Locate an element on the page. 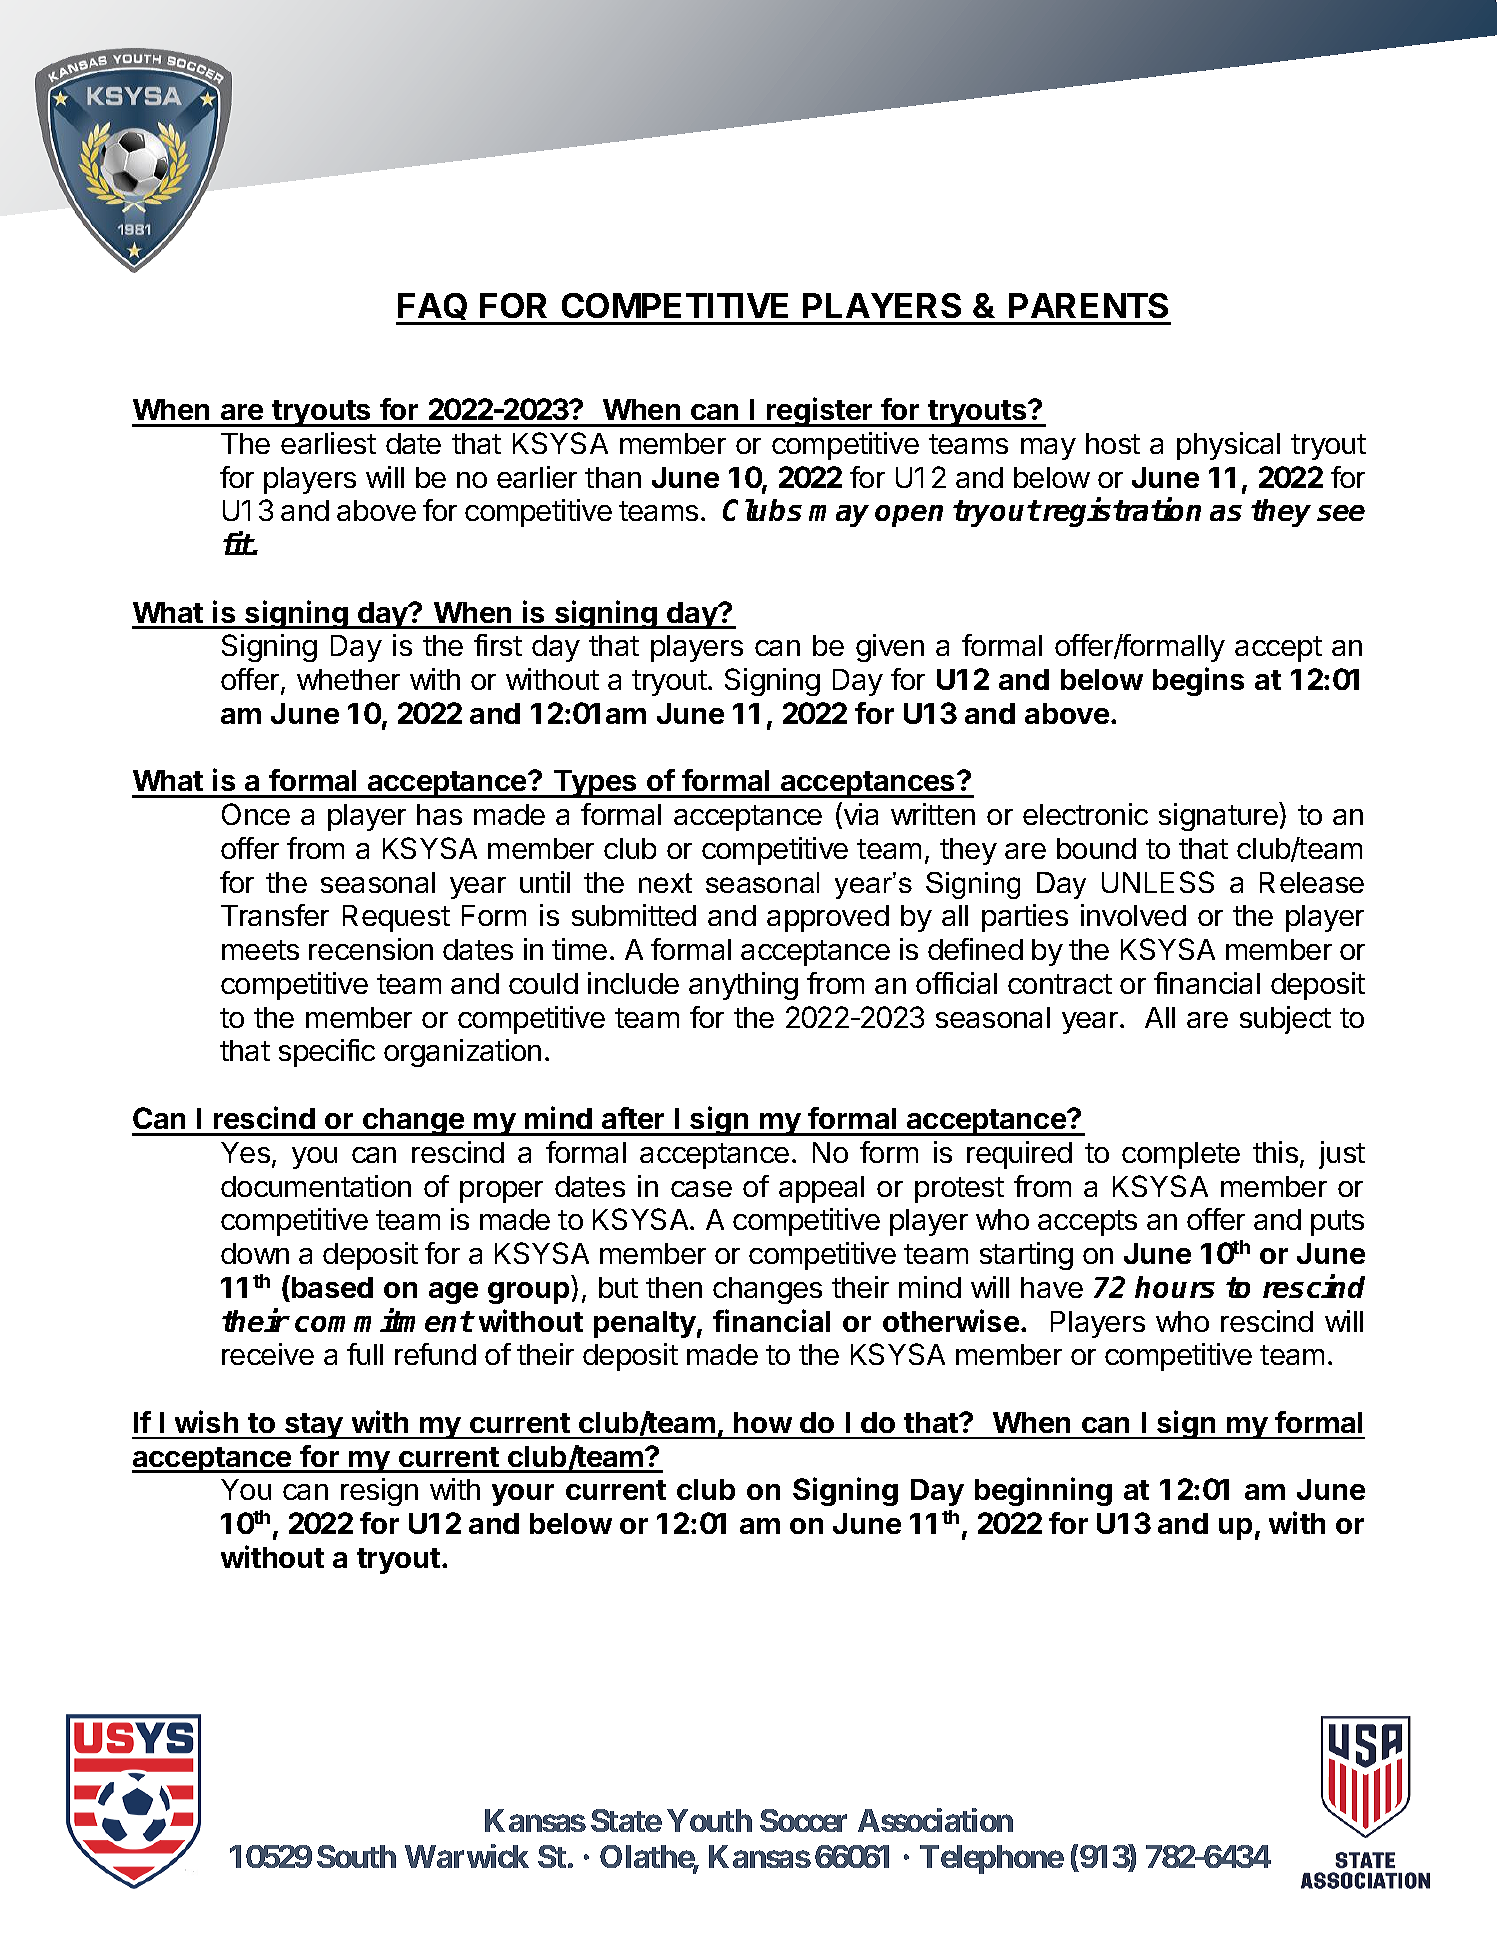 This page has height=1937, width=1497. stay is located at coordinates (314, 1426).
